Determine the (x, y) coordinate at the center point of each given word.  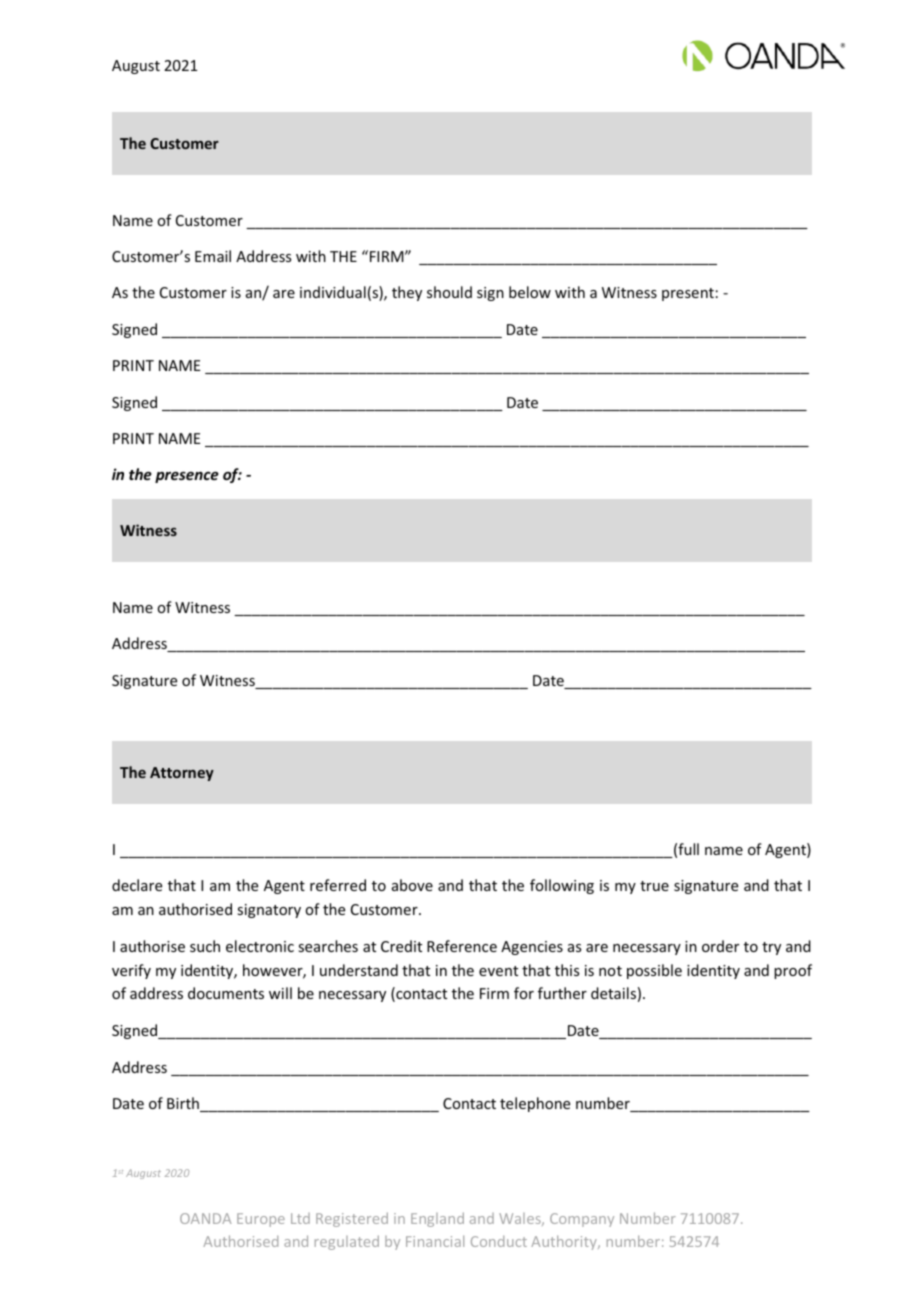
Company (582, 1220)
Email (213, 256)
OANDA (205, 1218)
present (688, 294)
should (449, 292)
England (437, 1219)
